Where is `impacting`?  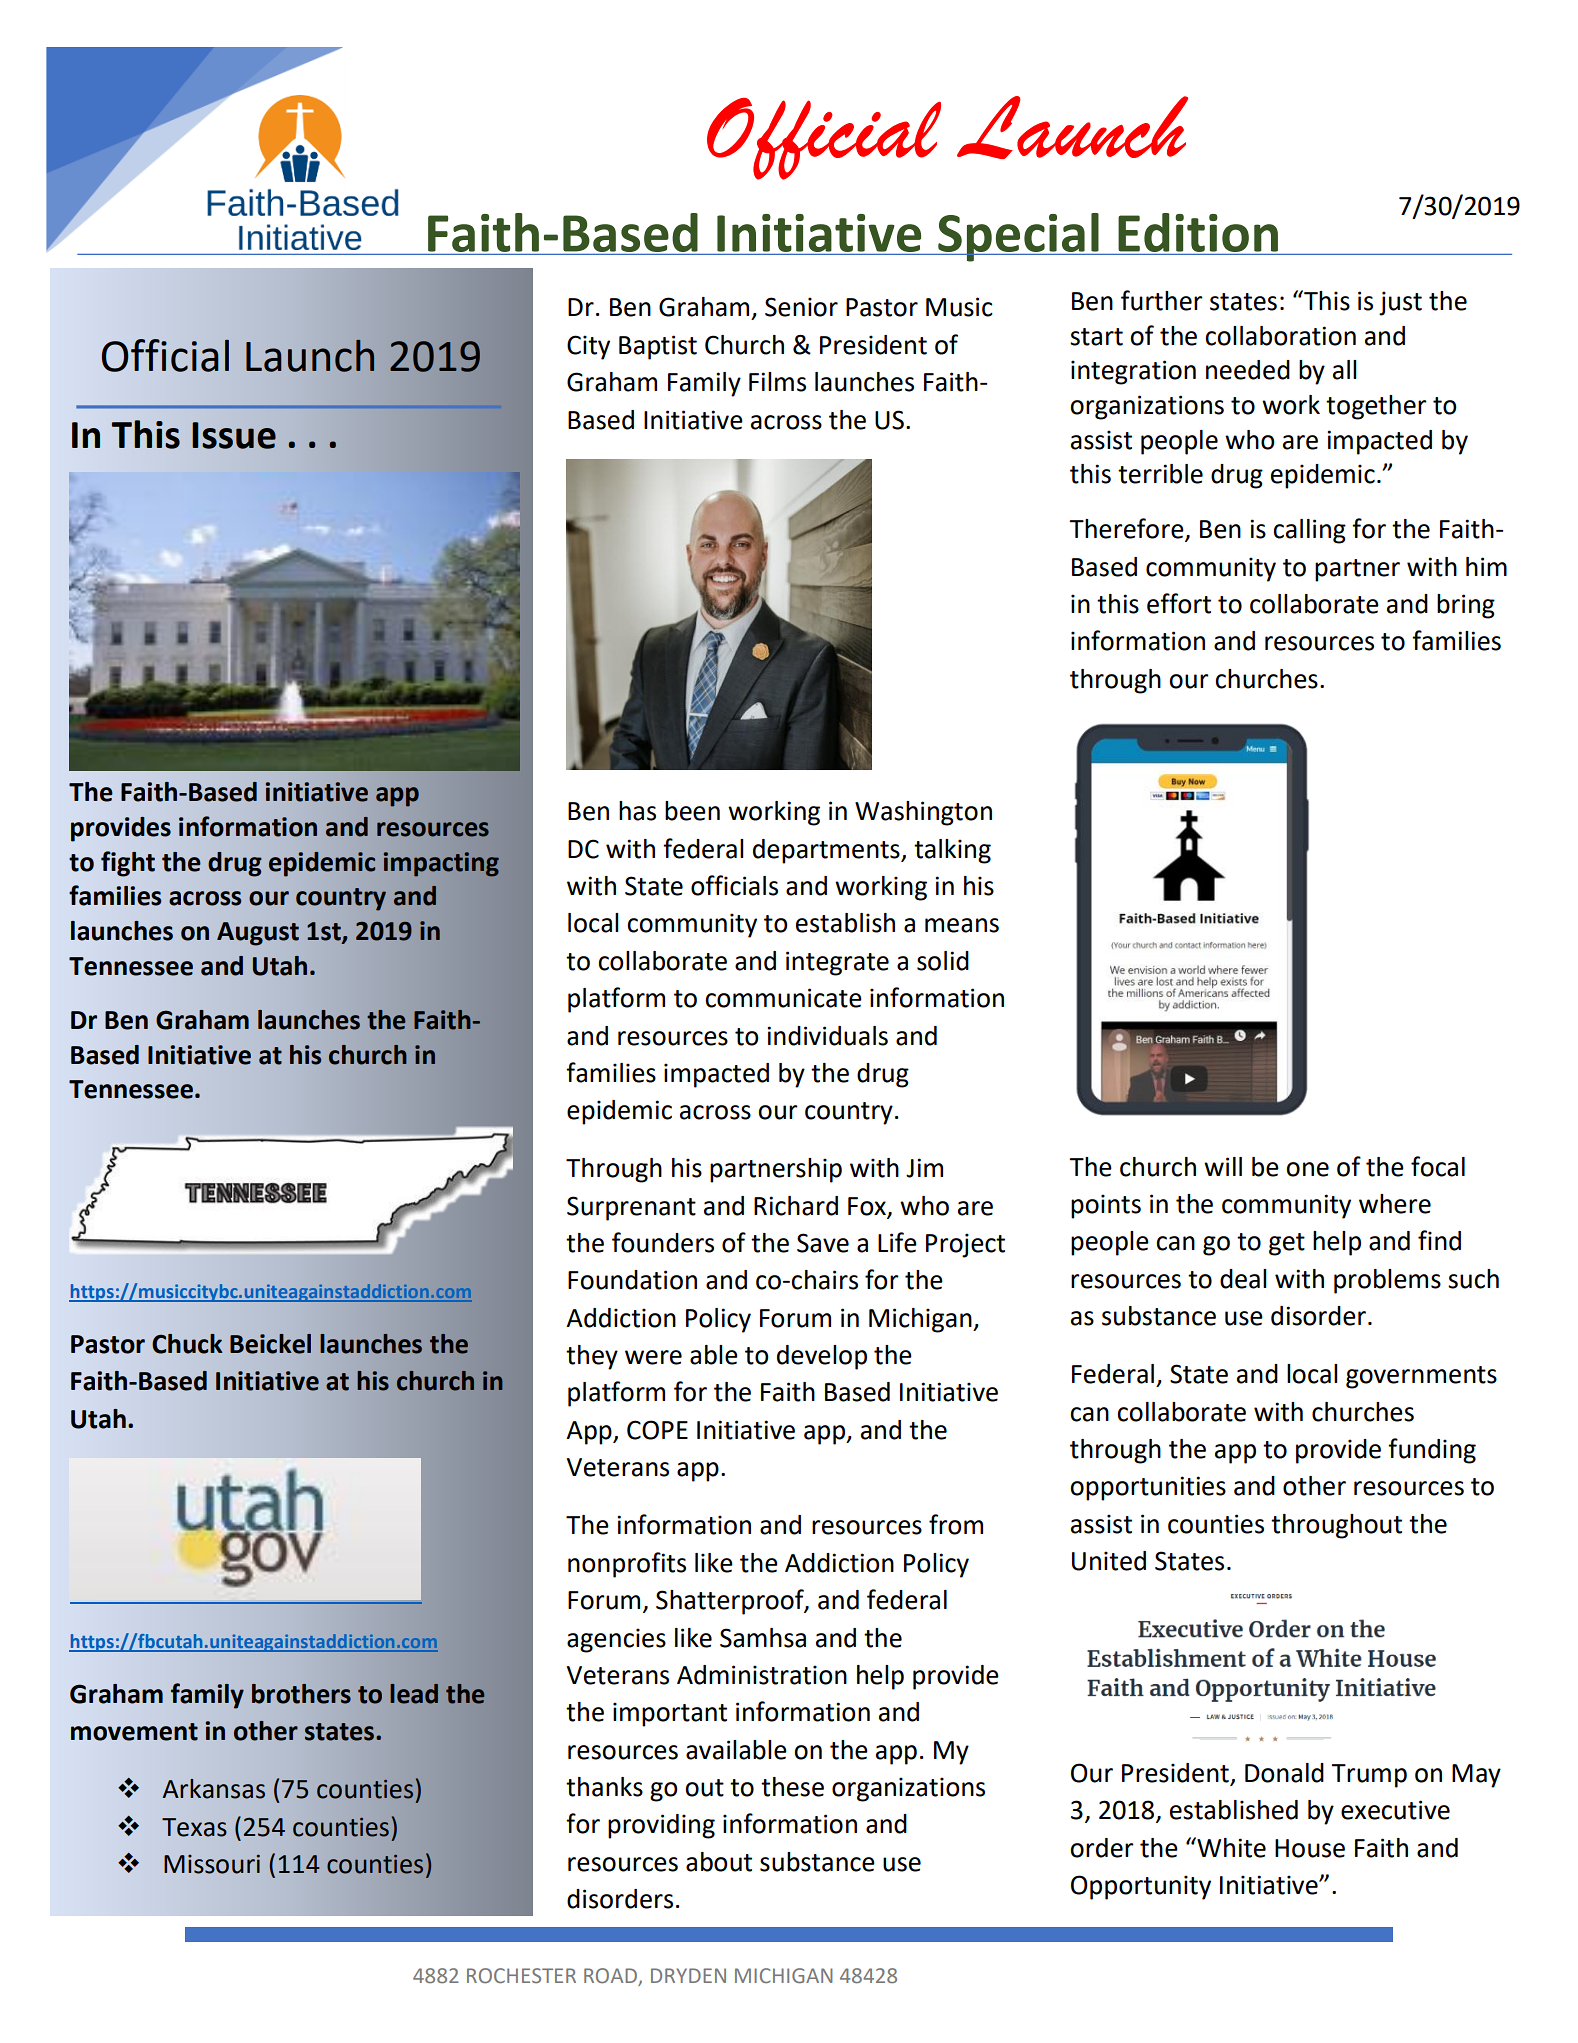 impacting is located at coordinates (441, 864).
